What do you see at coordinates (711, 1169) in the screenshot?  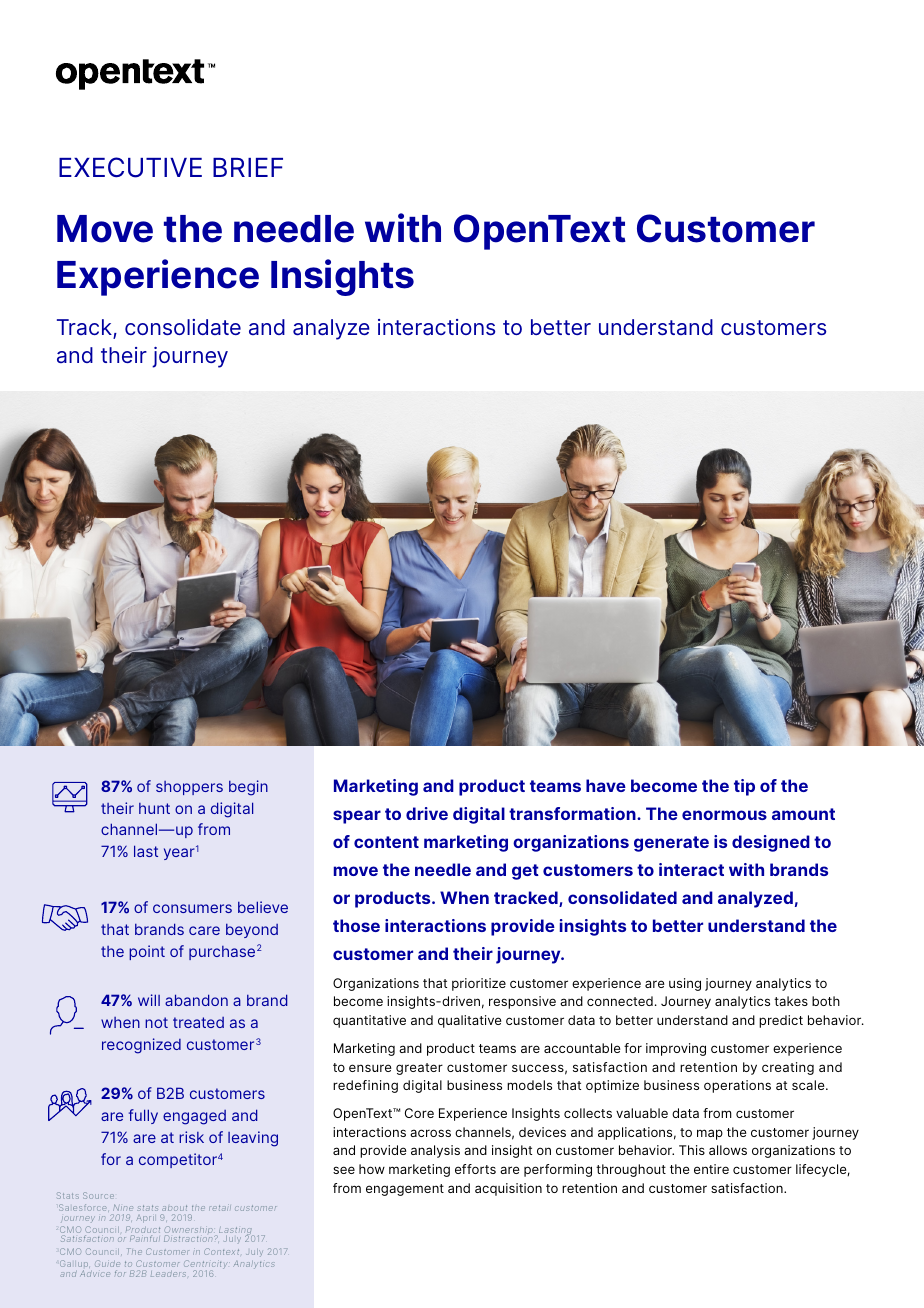 I see `entire` at bounding box center [711, 1169].
